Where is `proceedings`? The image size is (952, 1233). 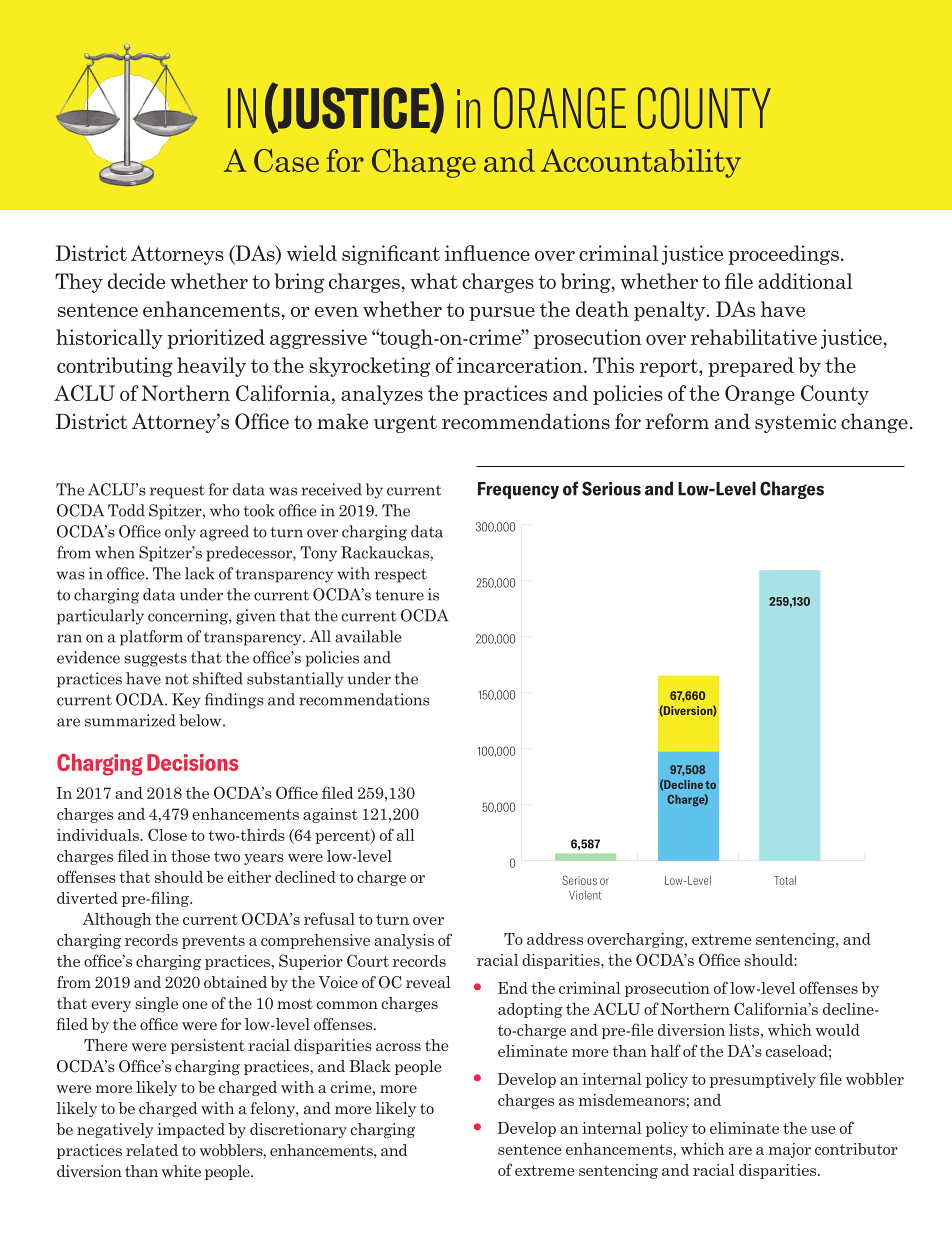 proceedings is located at coordinates (783, 255).
